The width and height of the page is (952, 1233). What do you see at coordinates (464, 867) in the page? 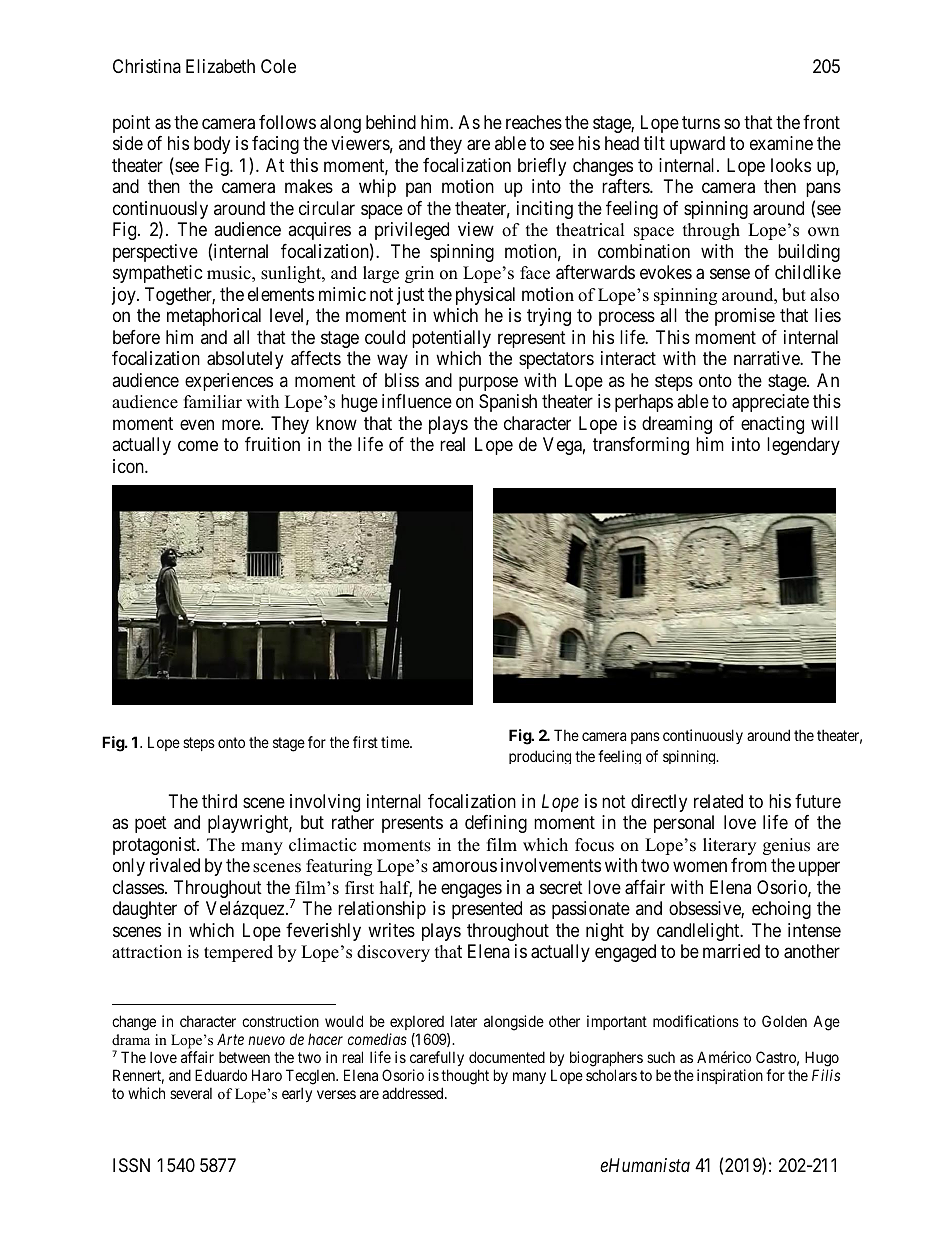
I see `amorous` at bounding box center [464, 867].
